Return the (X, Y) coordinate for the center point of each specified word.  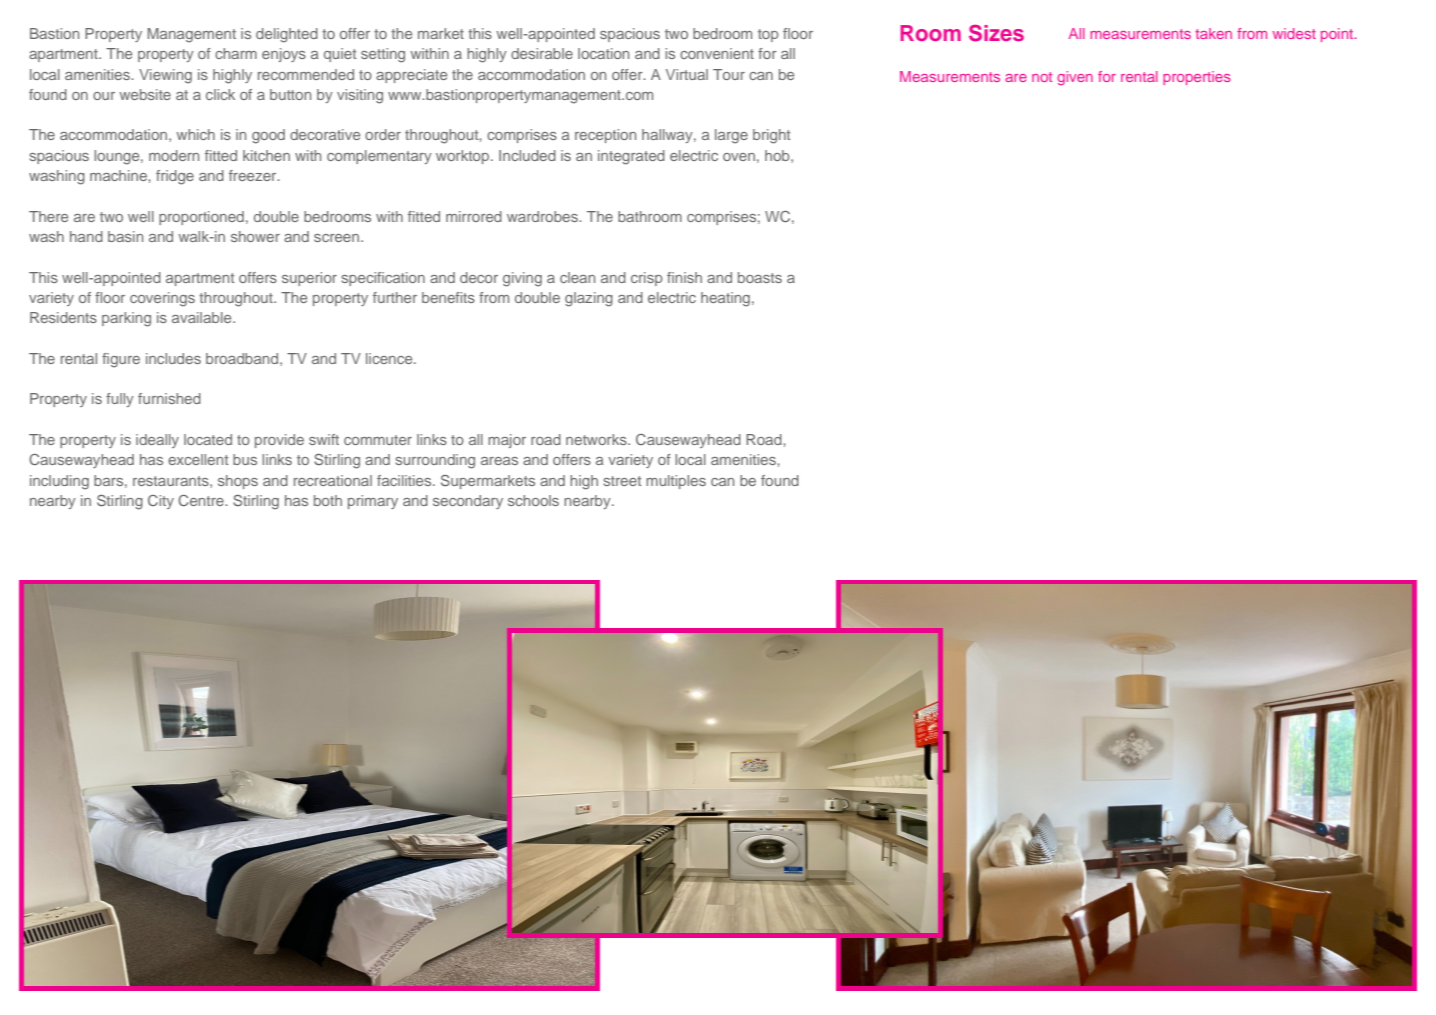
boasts (760, 277)
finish (684, 277)
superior (309, 279)
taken (1213, 33)
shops (238, 482)
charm (236, 53)
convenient (717, 53)
